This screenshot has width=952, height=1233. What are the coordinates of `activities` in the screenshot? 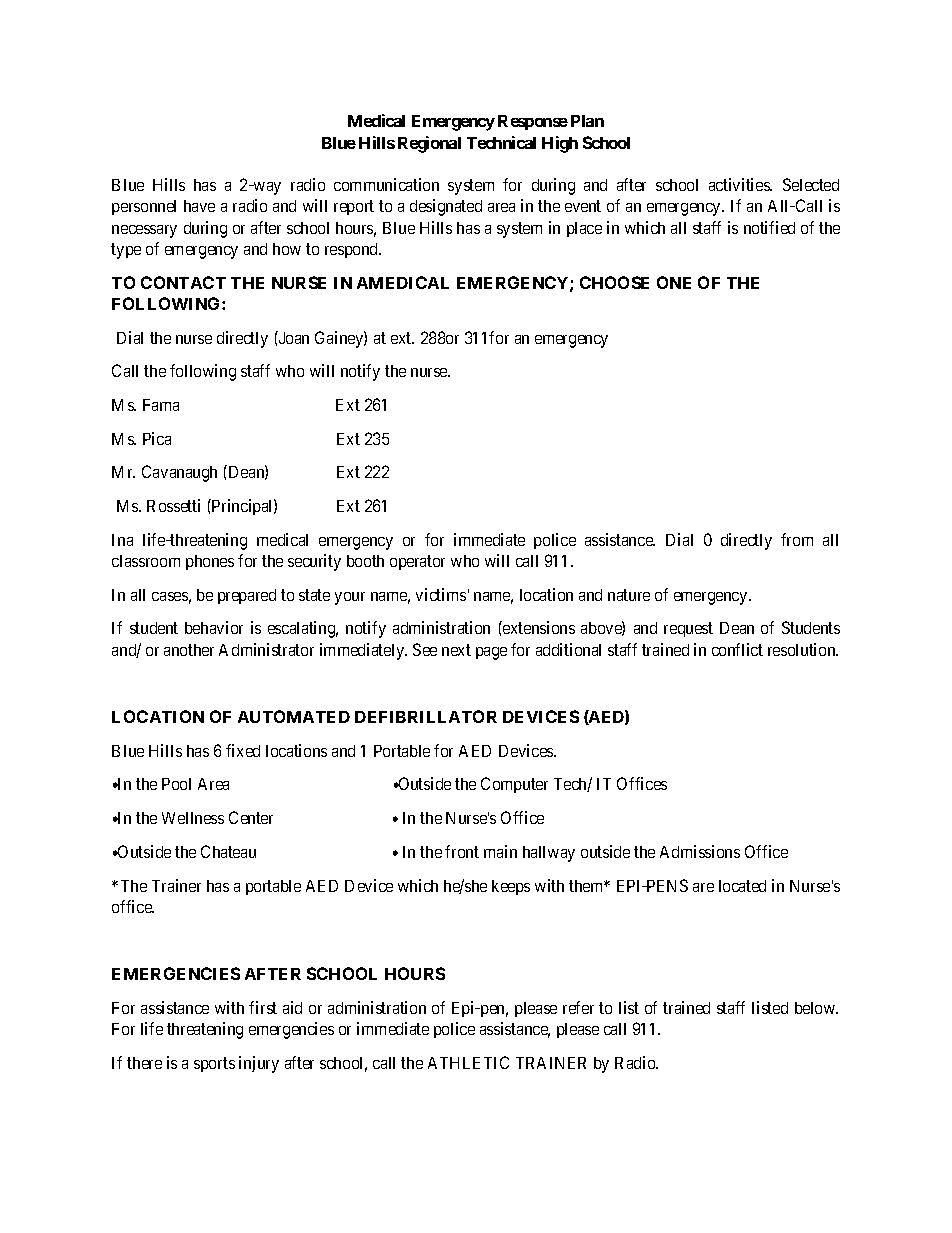 It's located at (740, 184).
